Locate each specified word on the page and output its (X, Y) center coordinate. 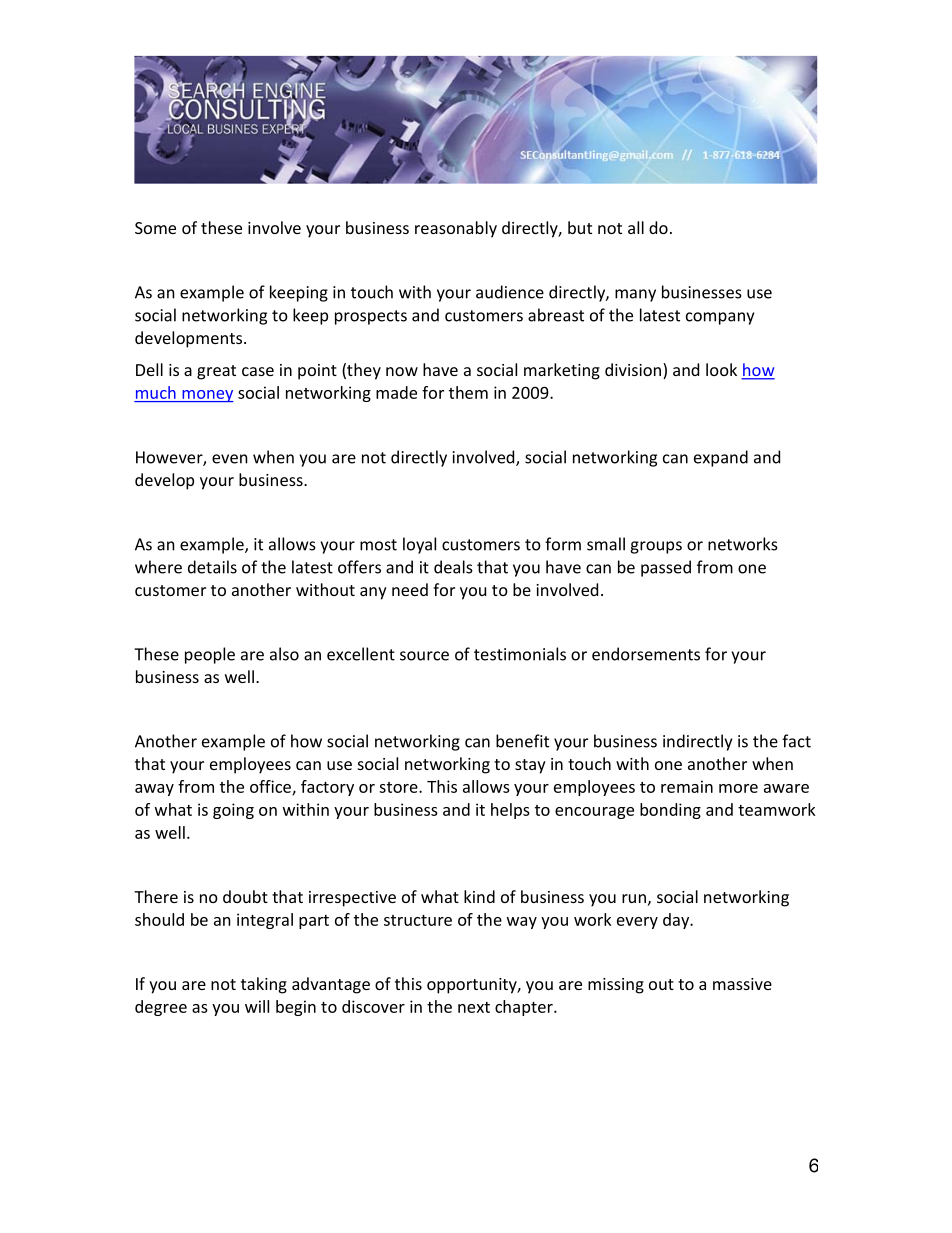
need (410, 589)
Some (155, 228)
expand (721, 458)
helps (510, 811)
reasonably (456, 229)
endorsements (646, 654)
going (233, 811)
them (468, 392)
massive (742, 984)
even (230, 459)
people (210, 655)
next (474, 1007)
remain (687, 786)
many (635, 295)
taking (264, 985)
